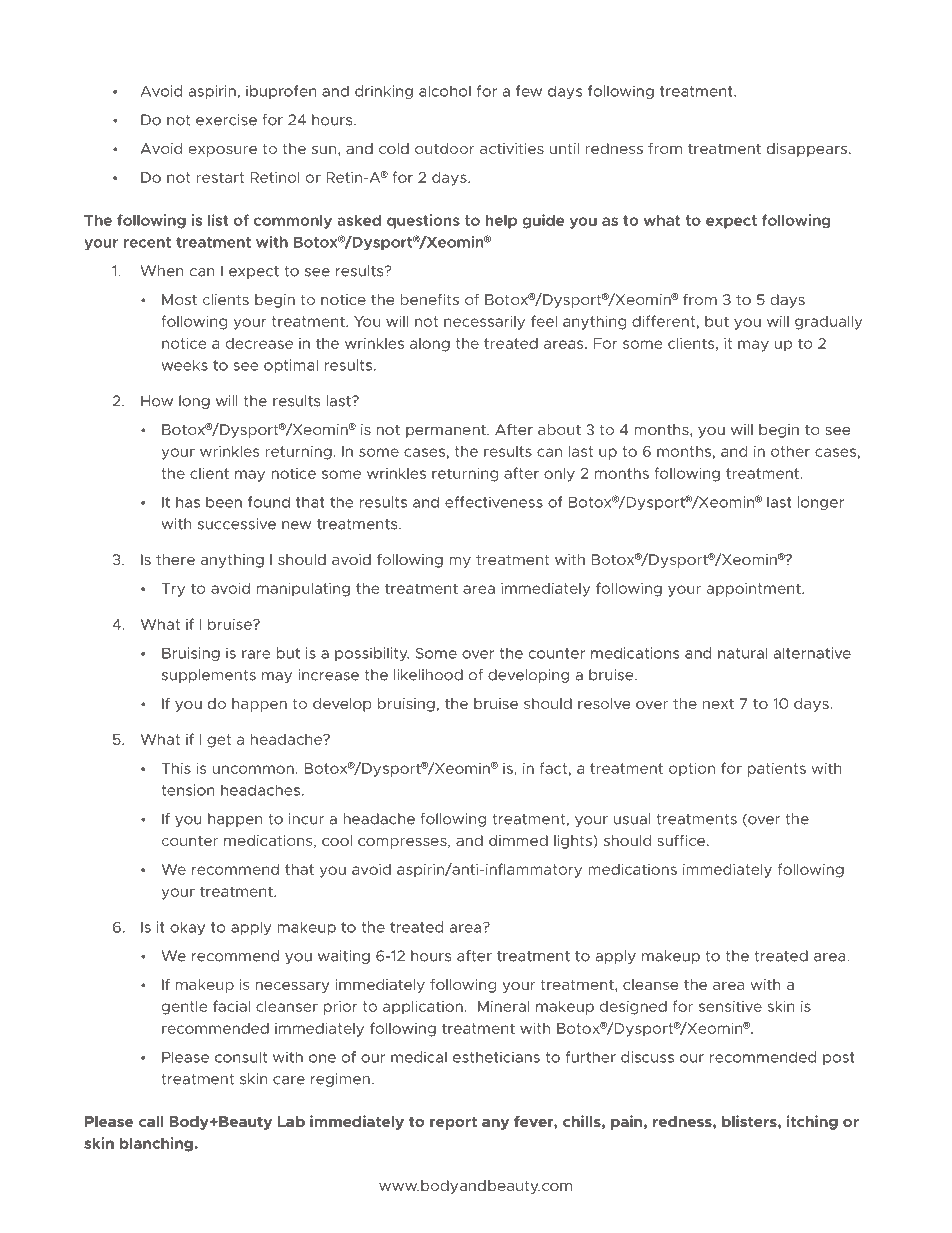 The width and height of the screenshot is (952, 1233). Describe the element at coordinates (518, 840) in the screenshot. I see `dimmed` at that location.
